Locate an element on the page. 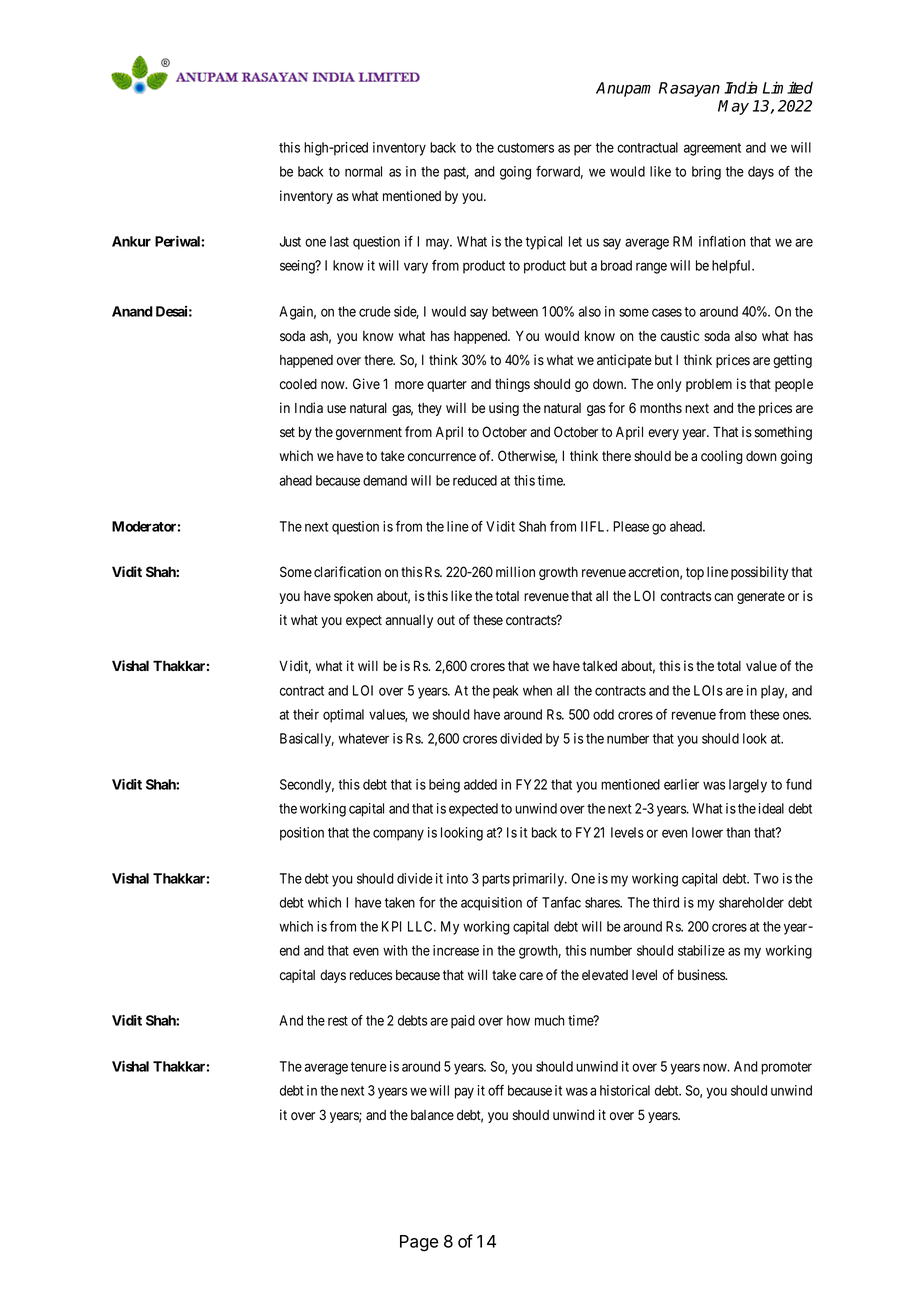 This document has height=1307, width=924. customers is located at coordinates (525, 148).
